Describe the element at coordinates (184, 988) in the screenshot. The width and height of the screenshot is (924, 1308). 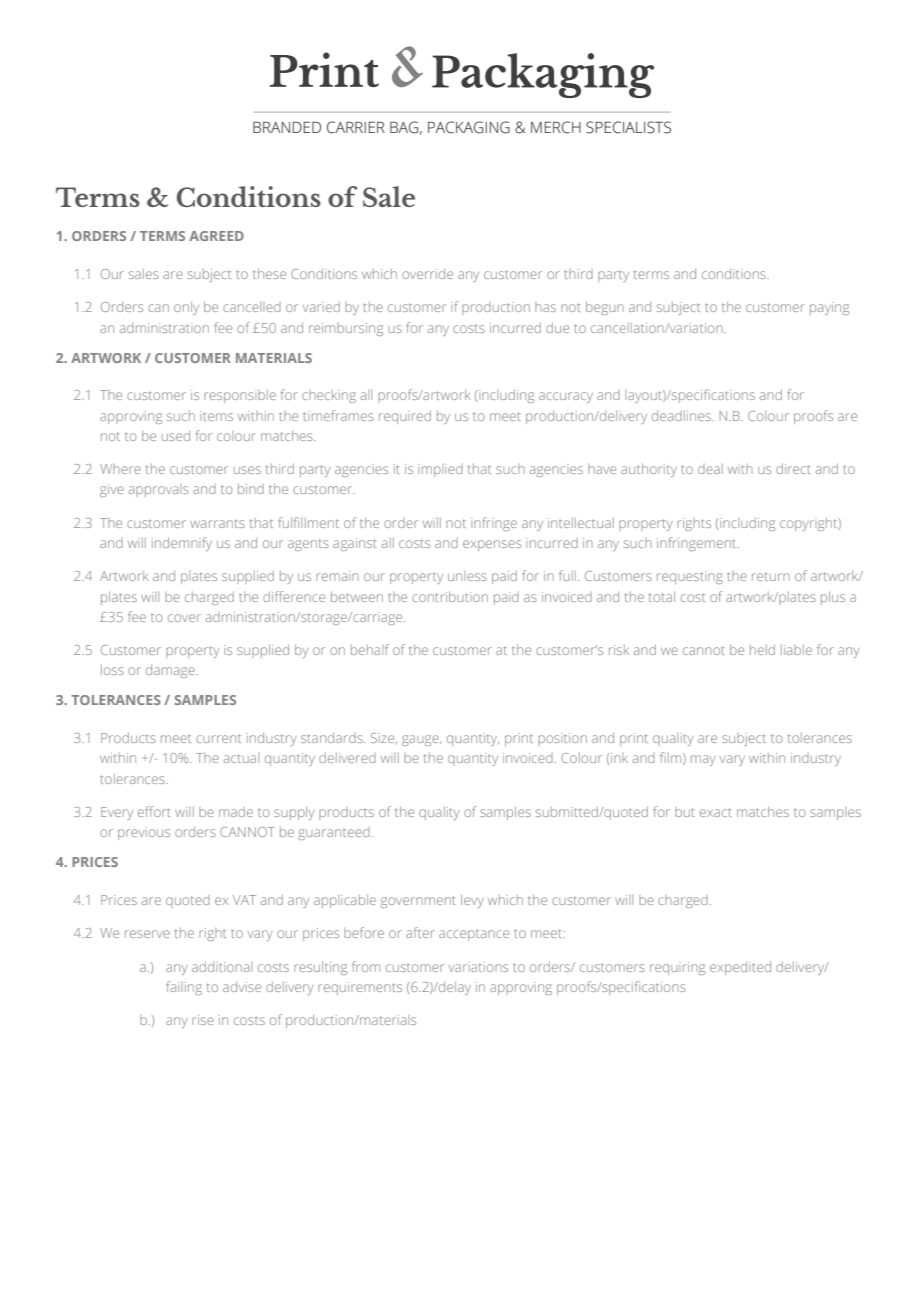
I see `failing` at that location.
